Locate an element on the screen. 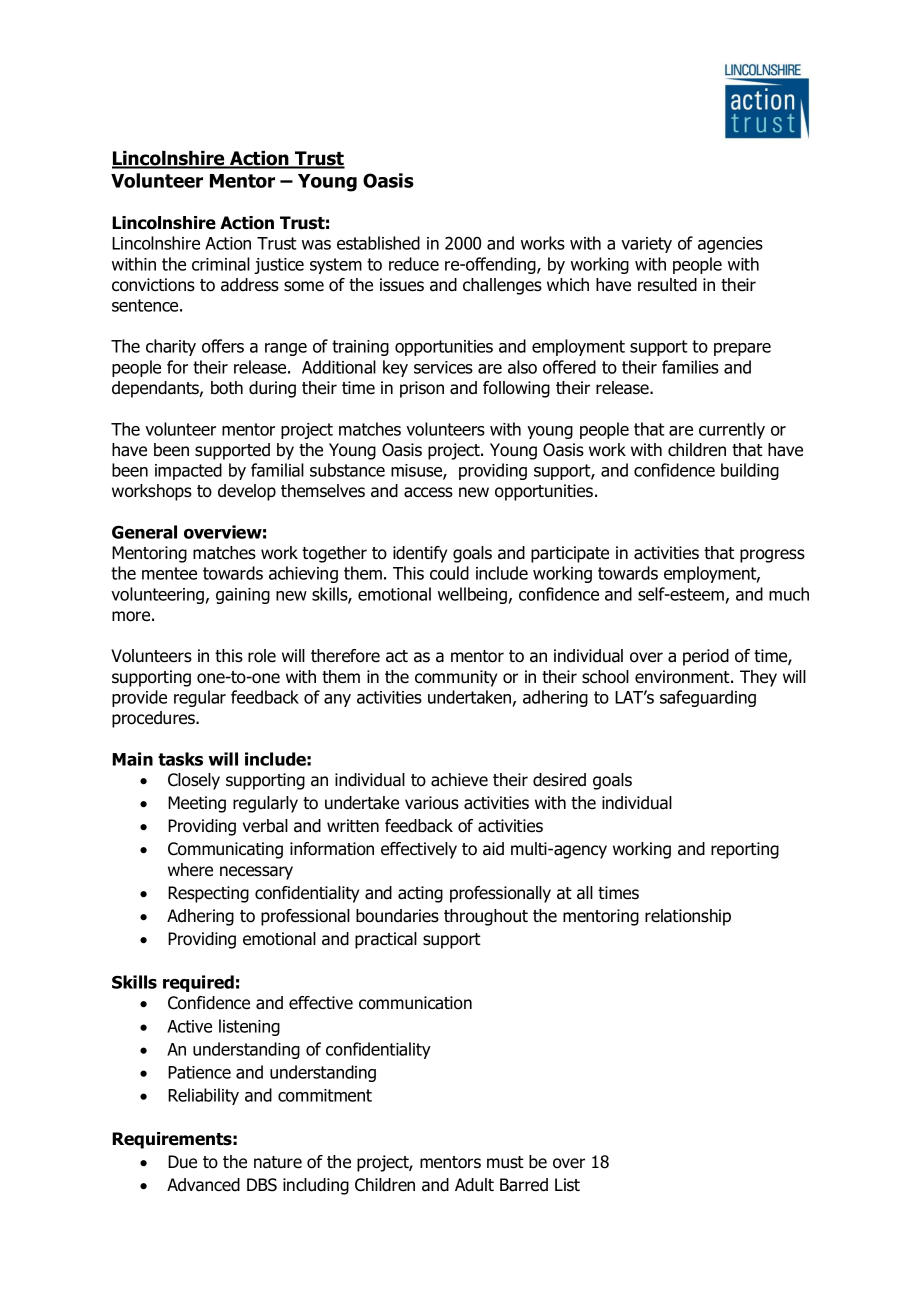  criminal is located at coordinates (221, 264).
